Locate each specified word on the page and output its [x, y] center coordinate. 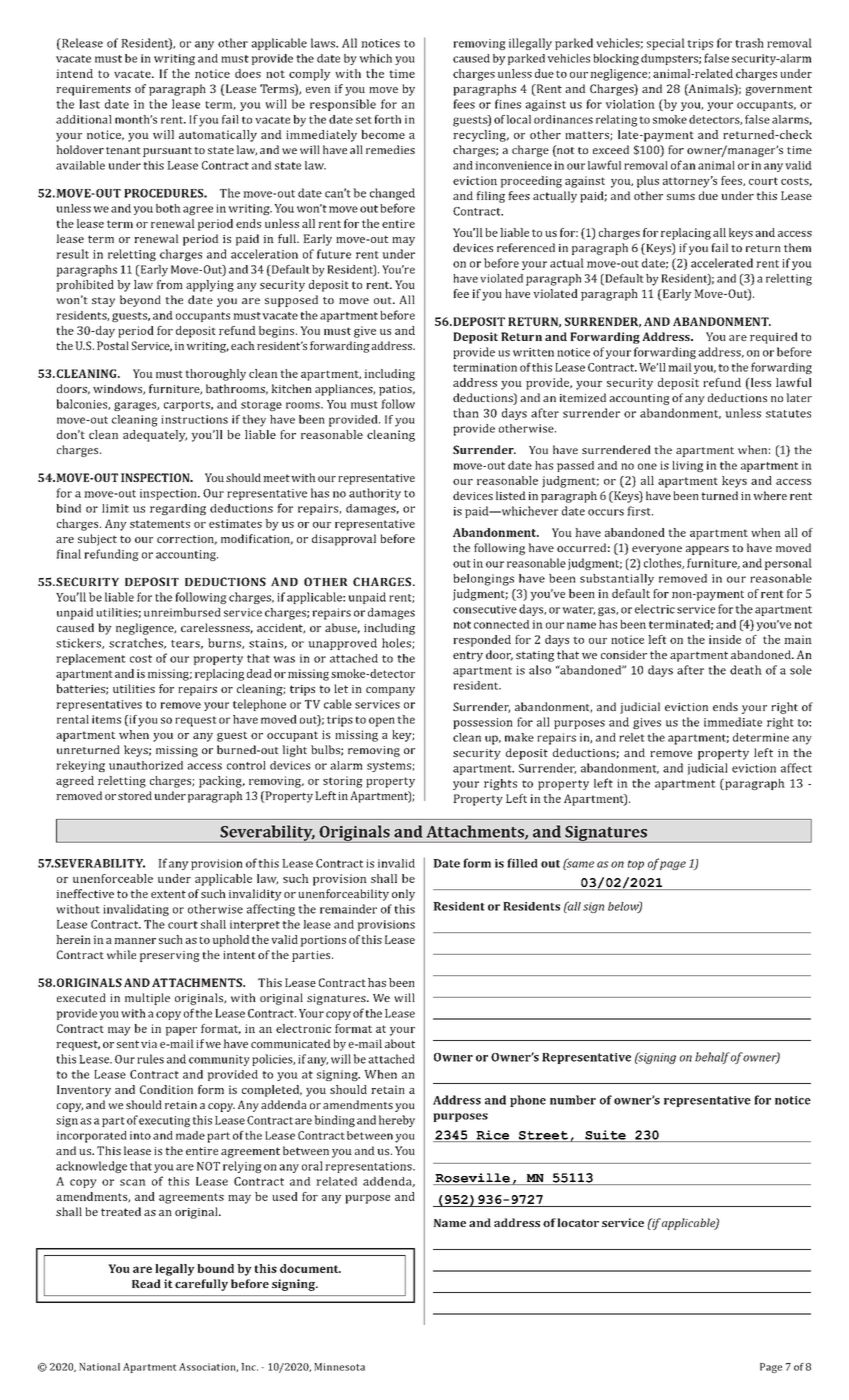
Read [146, 1283]
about [400, 1043]
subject [97, 540]
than [466, 413]
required [774, 338]
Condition [166, 1089]
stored [135, 795]
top [636, 865]
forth [387, 119]
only [403, 895]
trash [749, 43]
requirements [93, 90]
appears [707, 550]
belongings [483, 580]
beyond [140, 301]
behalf [712, 1058]
